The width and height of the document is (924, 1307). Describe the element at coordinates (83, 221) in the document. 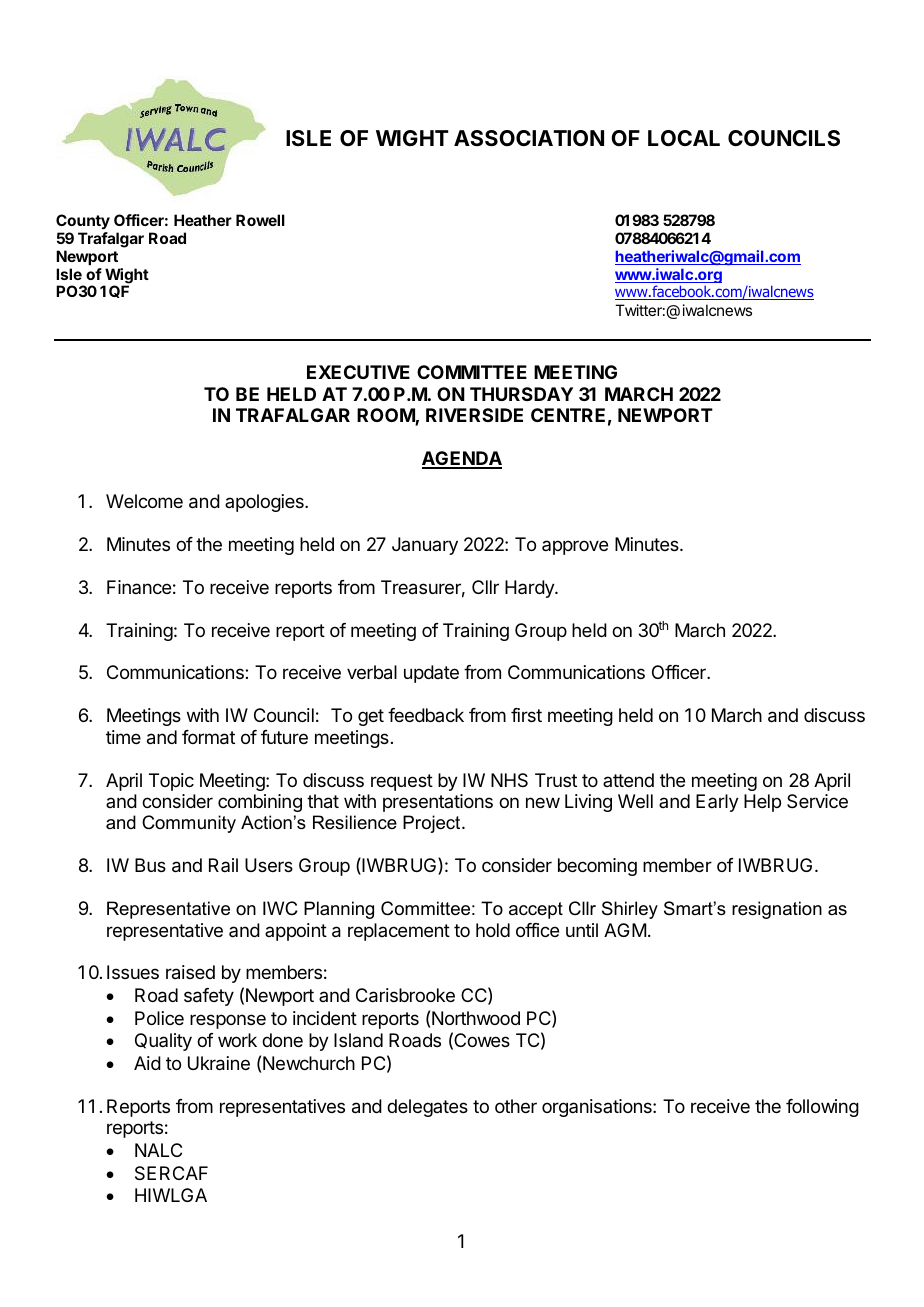

I see `County` at that location.
